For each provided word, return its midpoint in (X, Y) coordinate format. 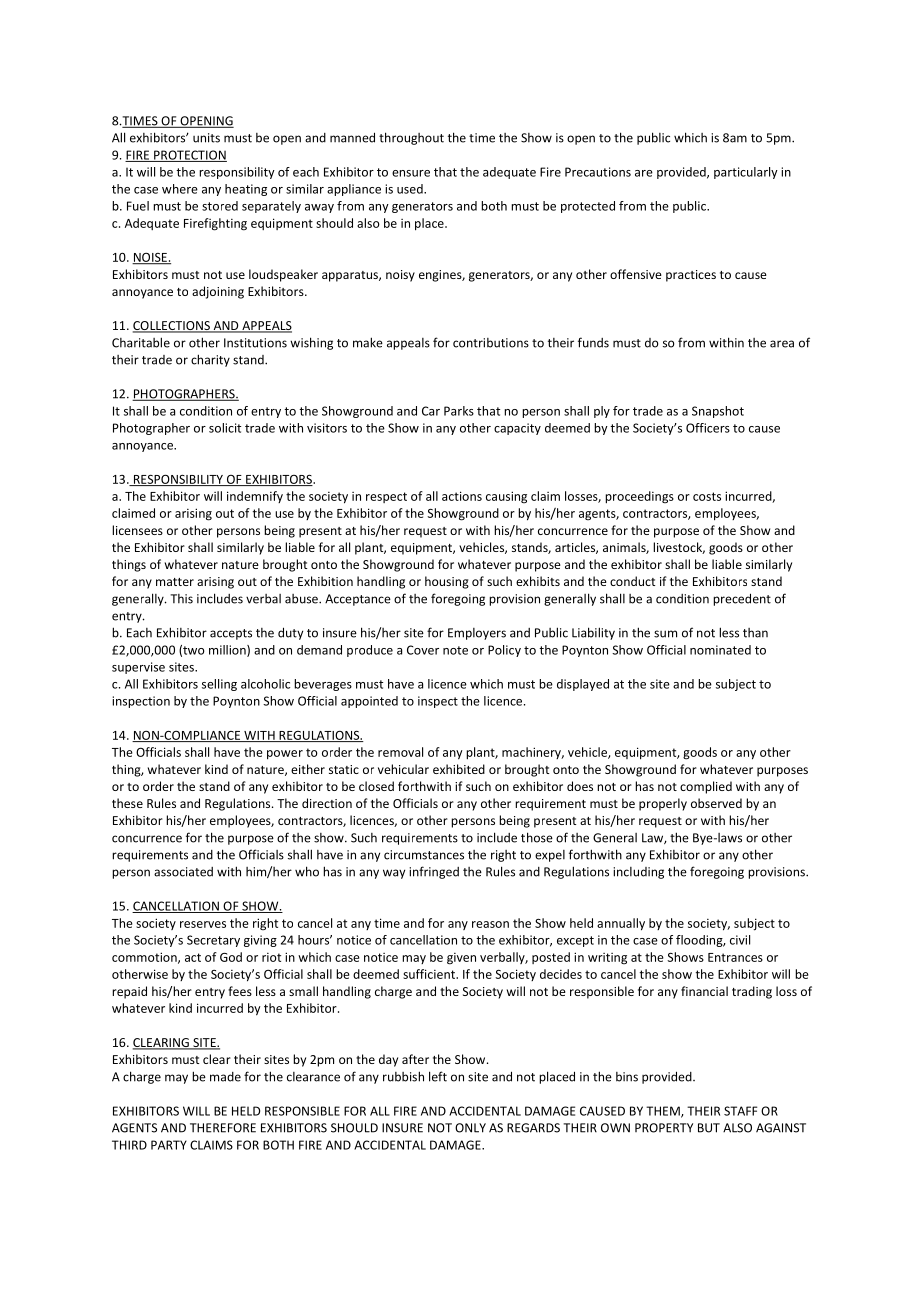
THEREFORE (223, 1128)
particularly (746, 173)
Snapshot (718, 412)
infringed (434, 872)
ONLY (470, 1128)
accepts (231, 634)
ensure (411, 173)
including (638, 873)
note (455, 650)
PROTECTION (189, 156)
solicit (225, 428)
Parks (459, 411)
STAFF (740, 1111)
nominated (720, 650)
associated (183, 872)
